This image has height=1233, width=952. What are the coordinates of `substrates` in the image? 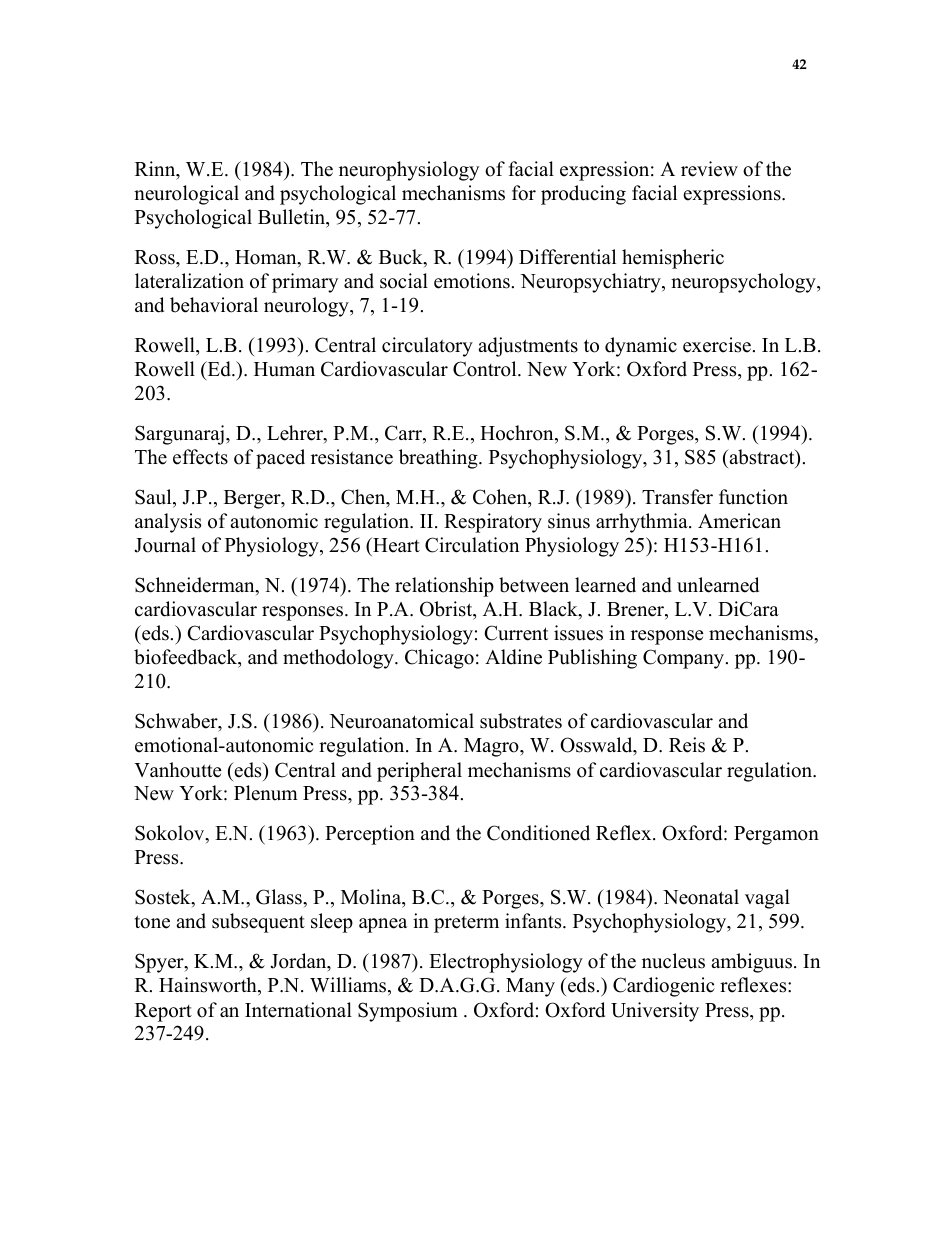 It's located at (521, 721).
